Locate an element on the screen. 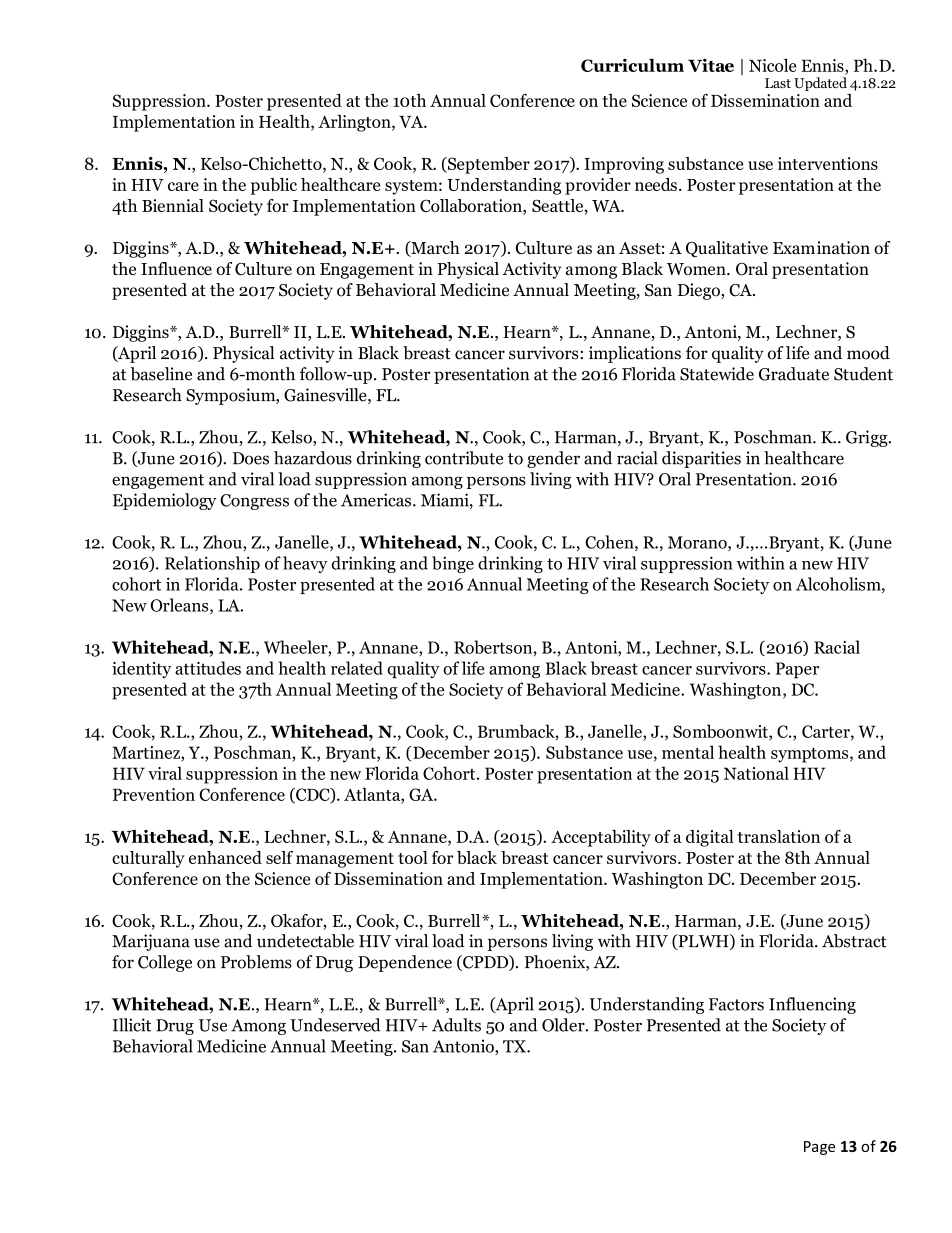  Last is located at coordinates (778, 83).
